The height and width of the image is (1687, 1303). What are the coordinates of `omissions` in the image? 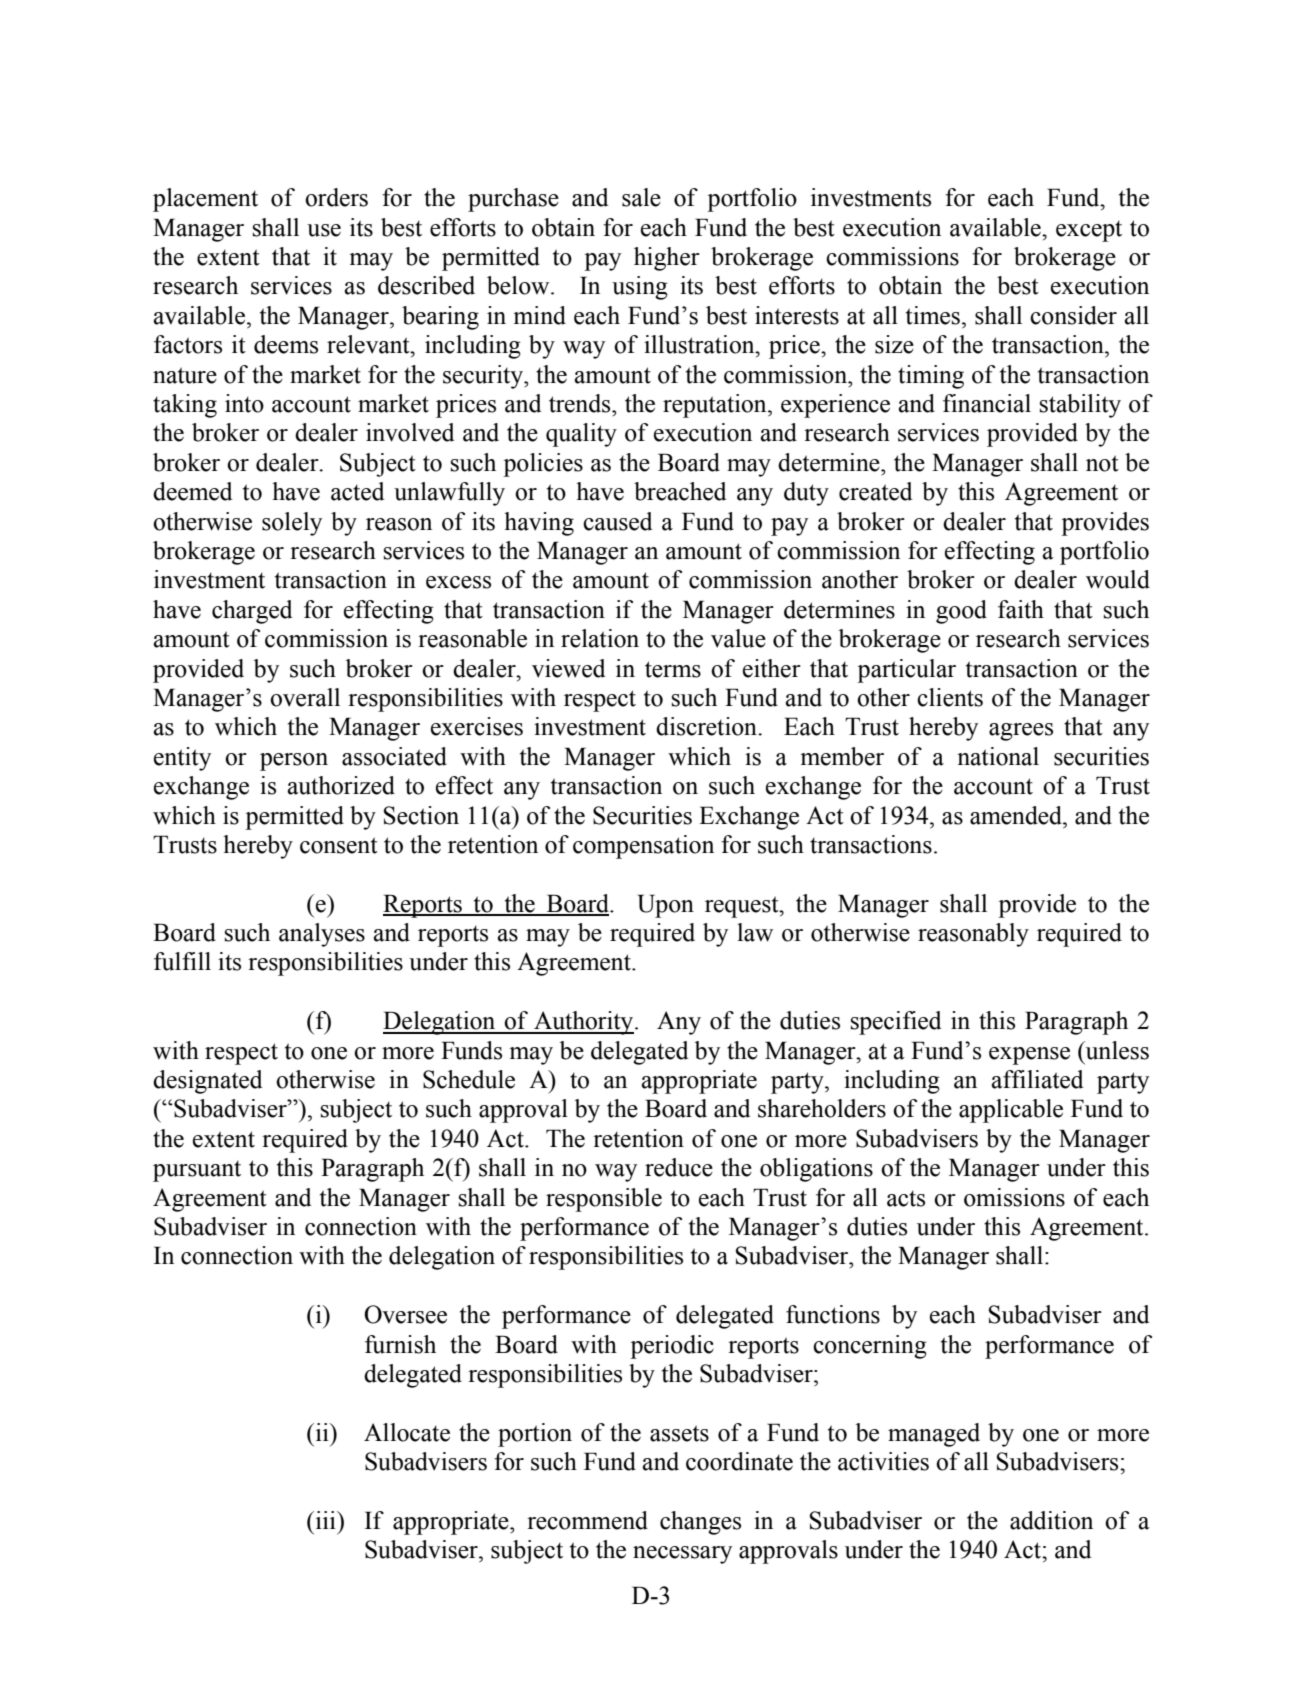 It's located at (1014, 1197).
